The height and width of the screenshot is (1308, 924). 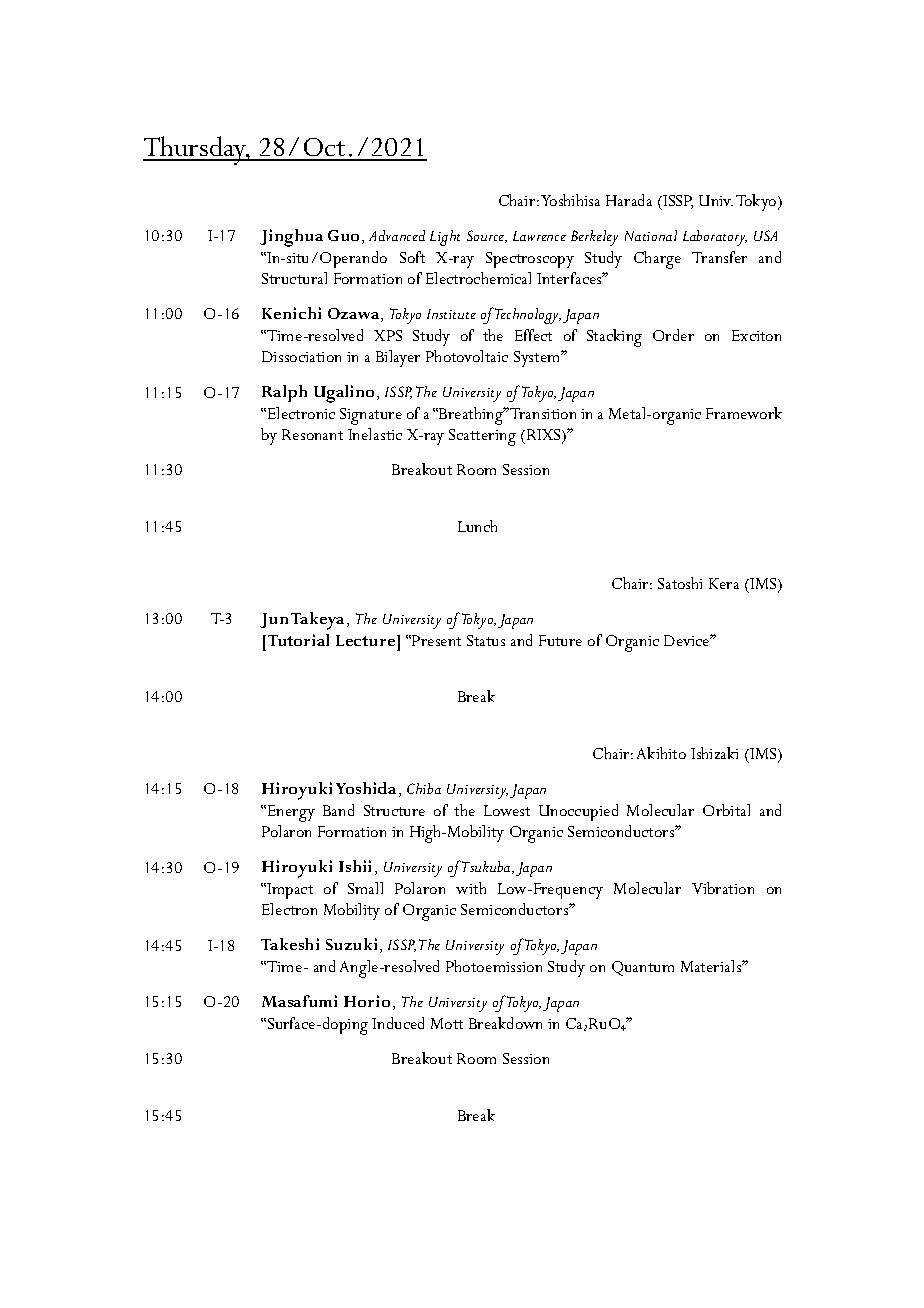 I want to click on Orbital, so click(x=726, y=810).
